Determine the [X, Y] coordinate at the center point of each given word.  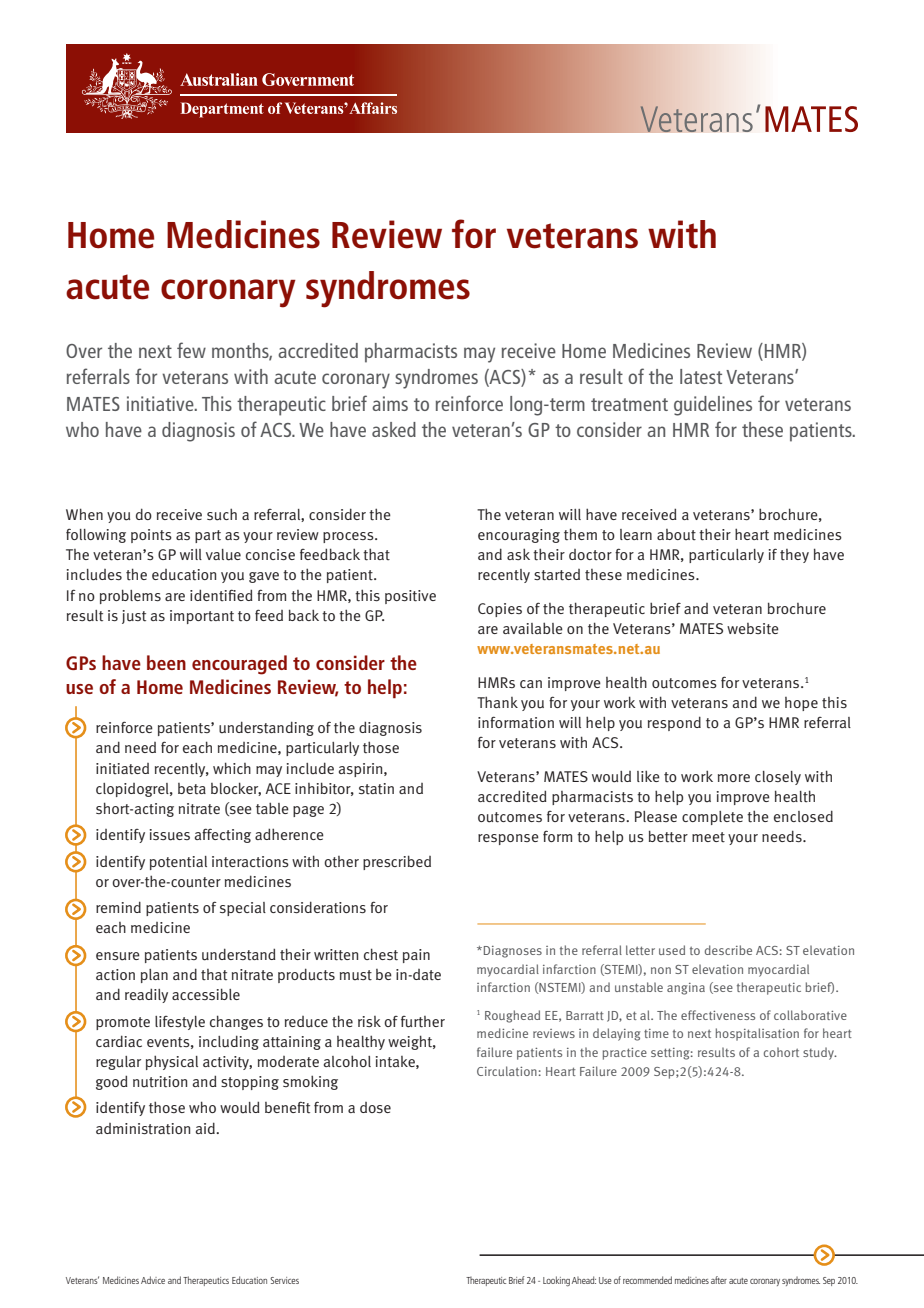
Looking [556, 1281]
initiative [161, 403]
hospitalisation [757, 1034]
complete [712, 818]
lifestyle [180, 1023]
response [508, 839]
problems [130, 596]
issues [170, 835]
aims [390, 403]
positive [410, 597]
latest [701, 376]
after [719, 1280]
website [753, 629]
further [423, 1022]
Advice [153, 1280]
